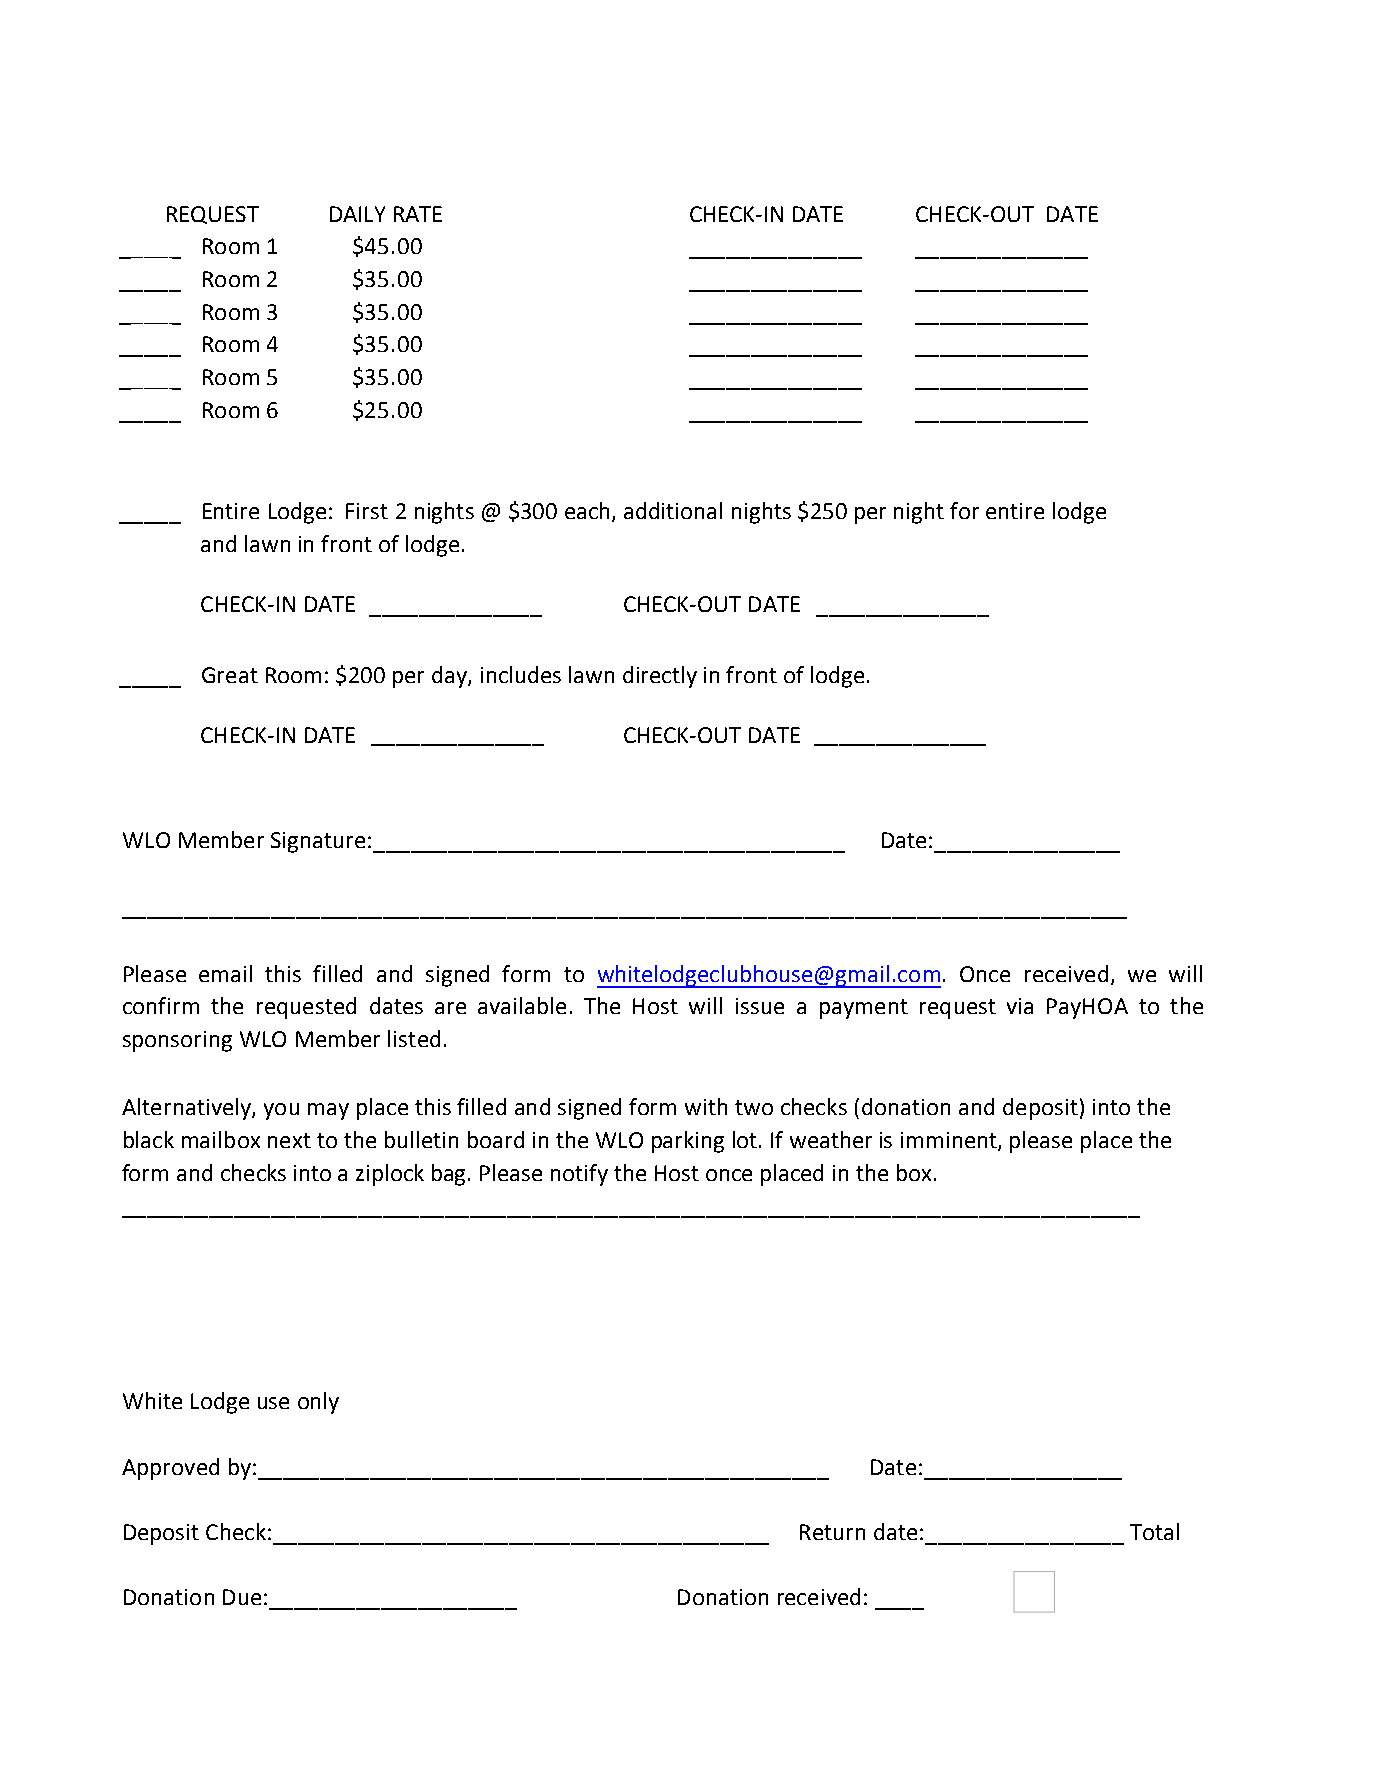 This screenshot has width=1377, height=1782. I want to click on via, so click(1020, 1006).
